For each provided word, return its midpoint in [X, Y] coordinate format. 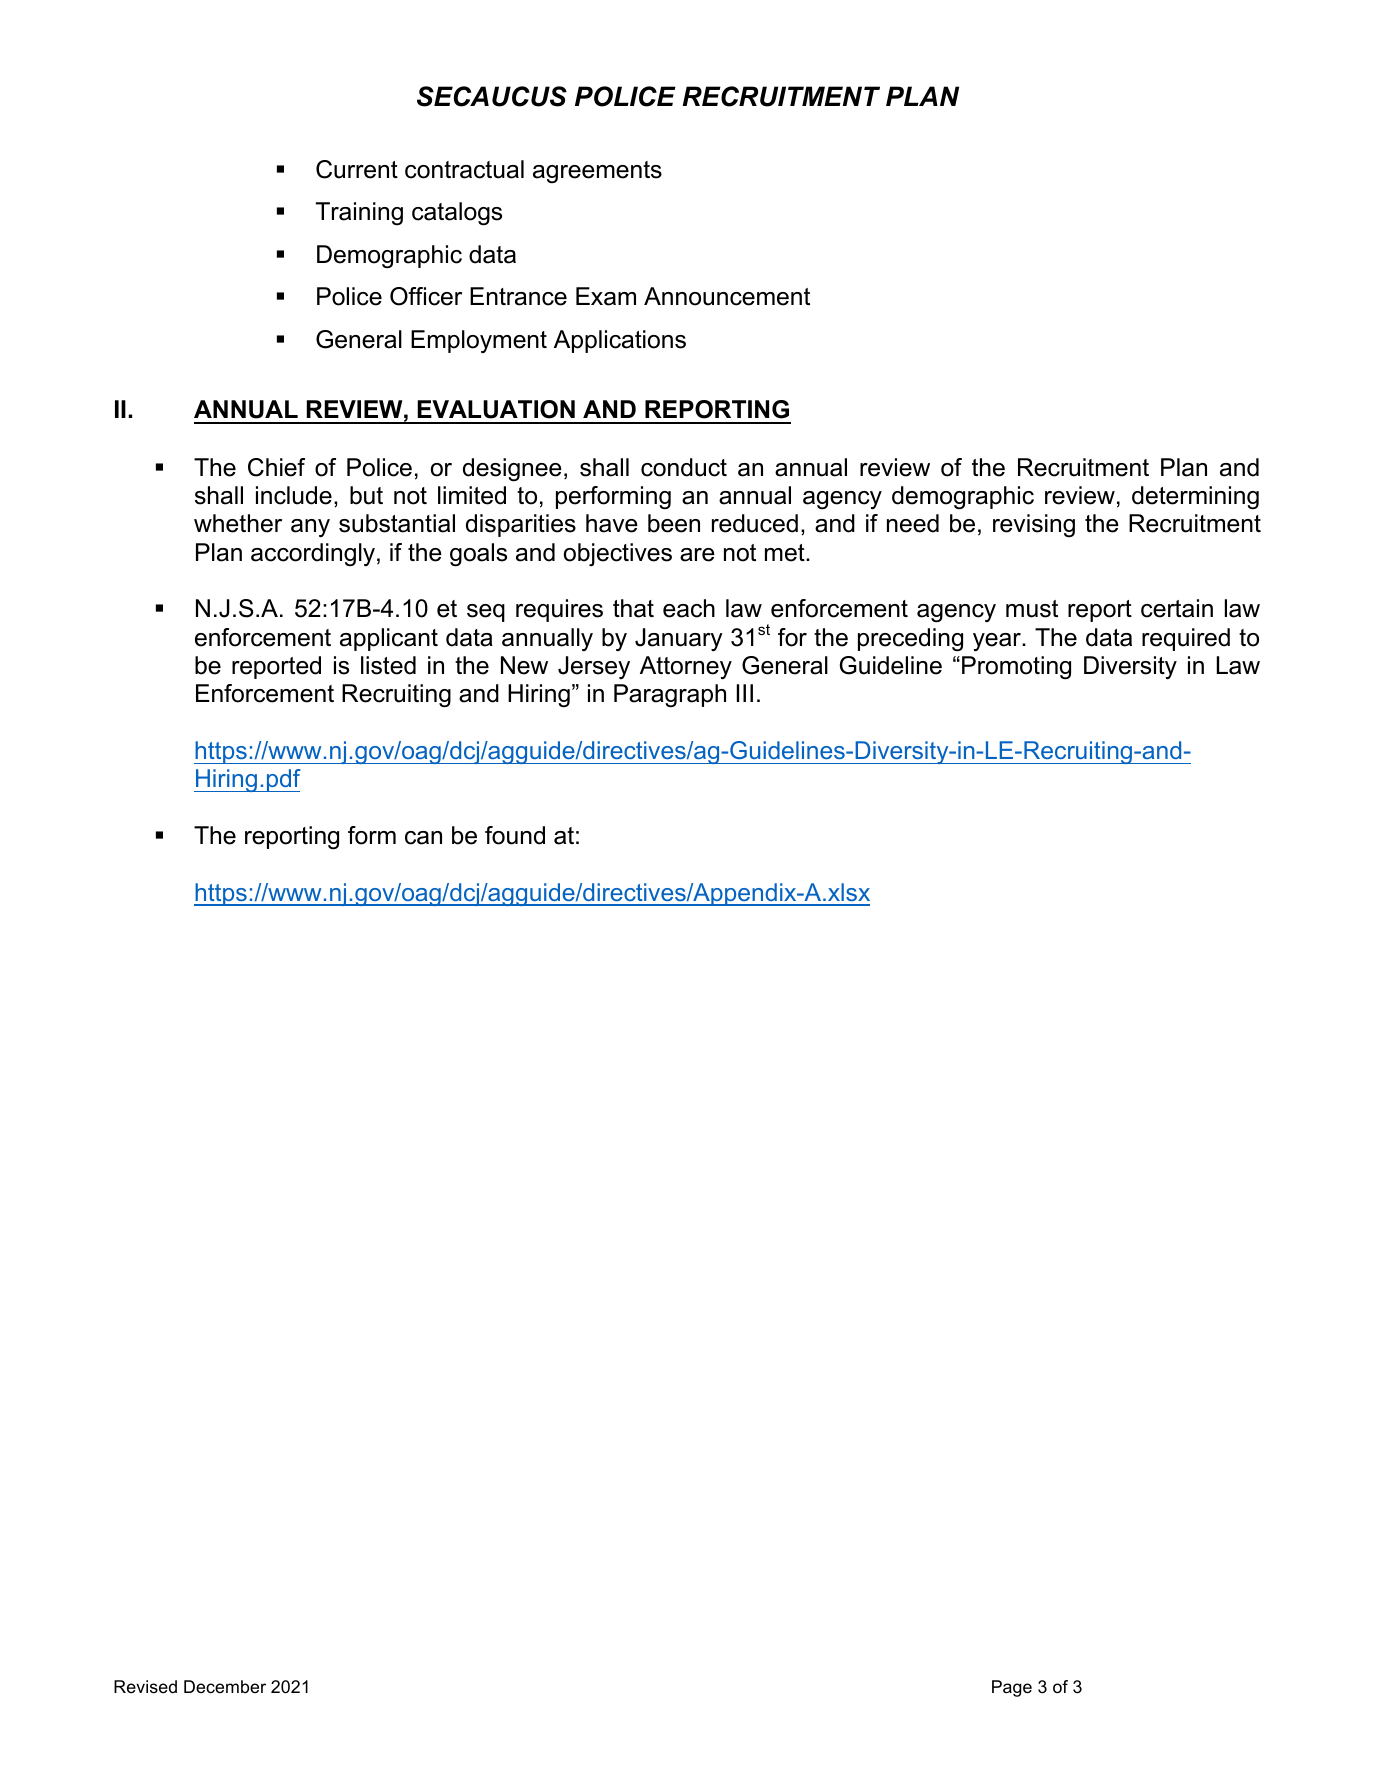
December [225, 1686]
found [515, 835]
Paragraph [670, 696]
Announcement [727, 296]
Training [359, 213]
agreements [597, 172]
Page [1012, 1688]
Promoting [1016, 668]
